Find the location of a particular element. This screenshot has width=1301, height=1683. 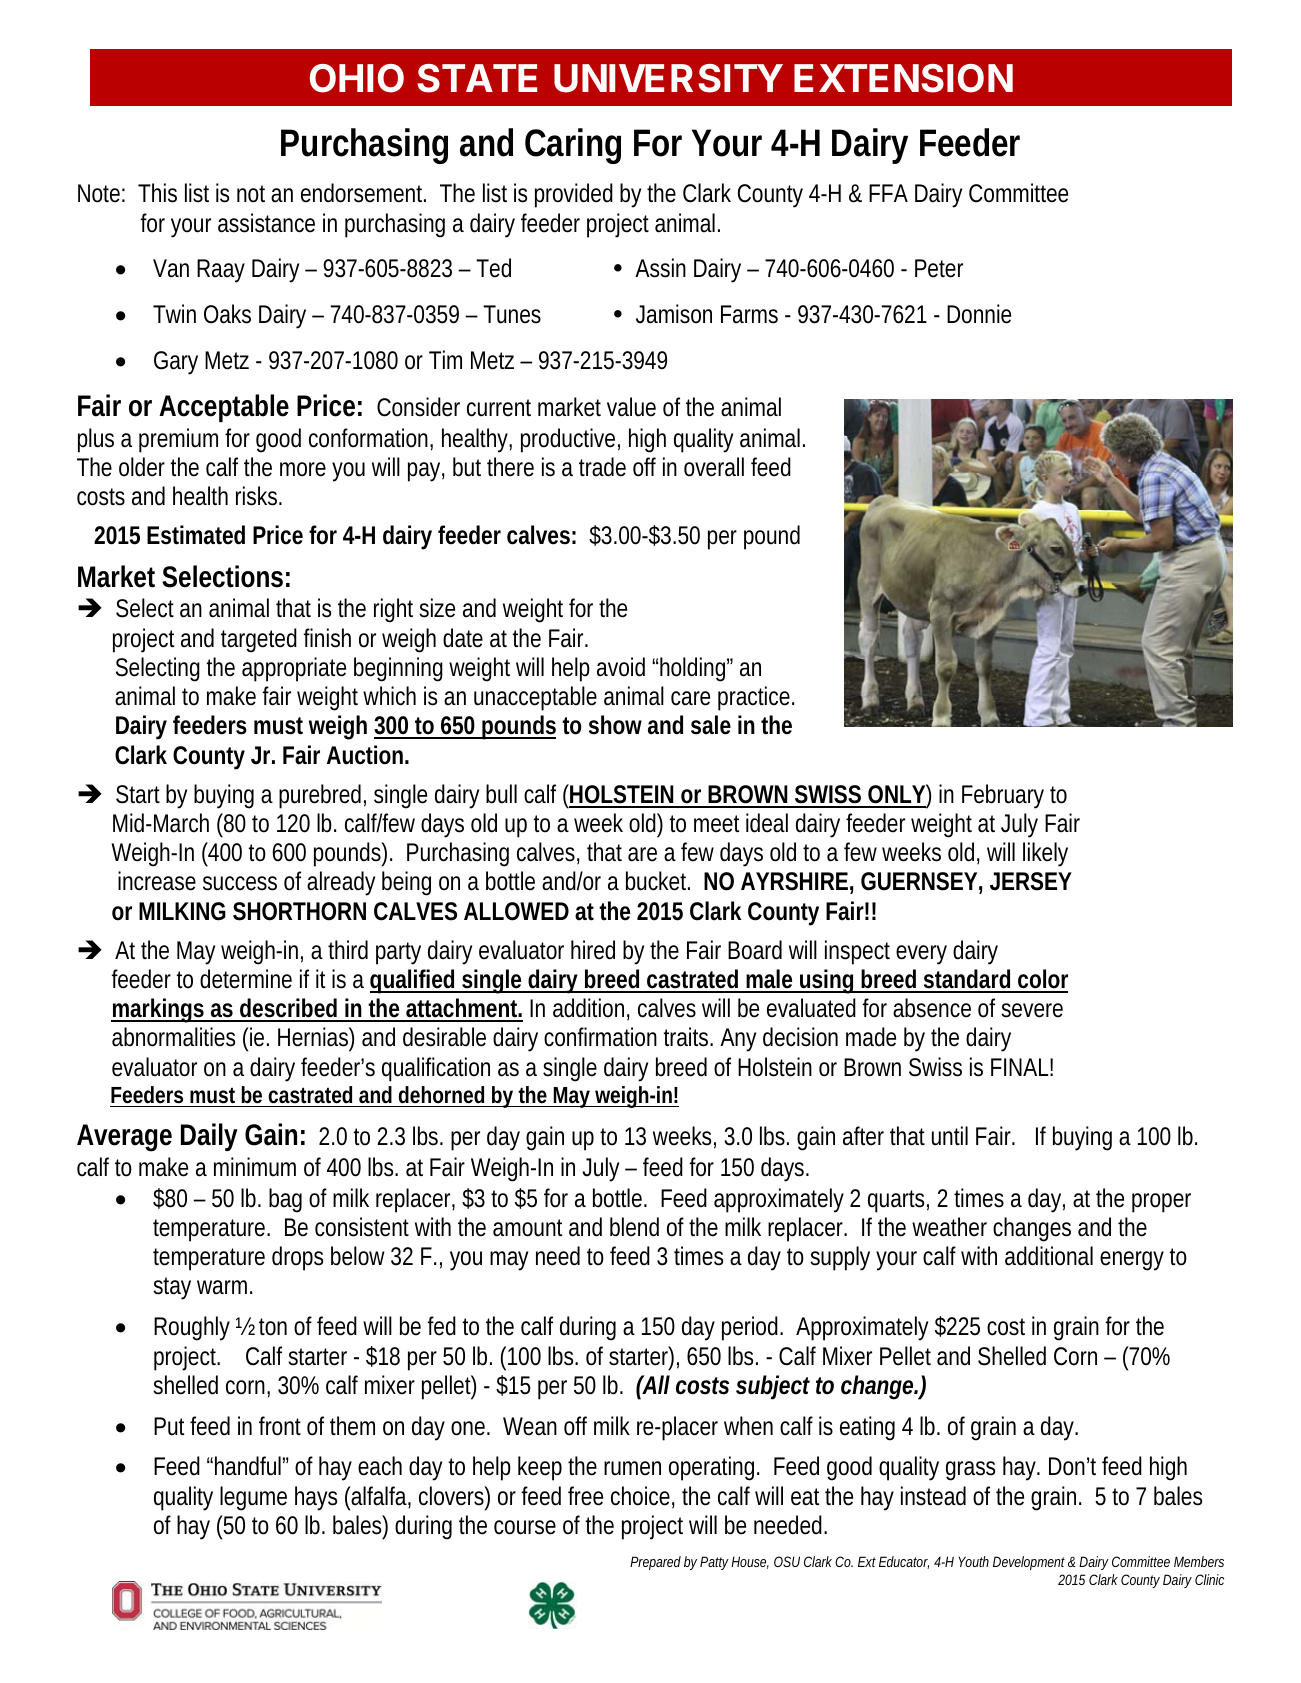

front is located at coordinates (280, 1426).
